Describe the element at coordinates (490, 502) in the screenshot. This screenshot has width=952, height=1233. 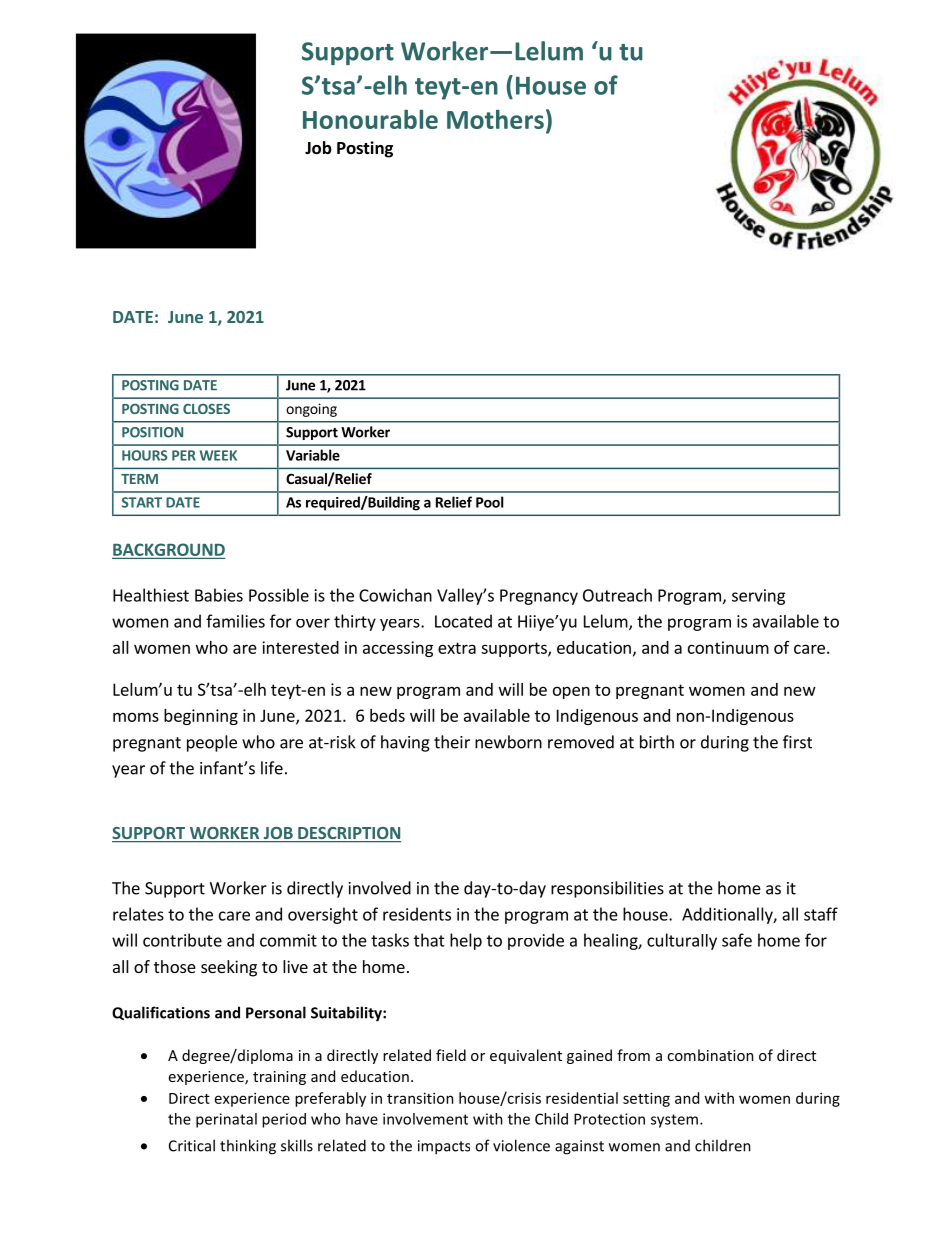
I see `Pool` at that location.
